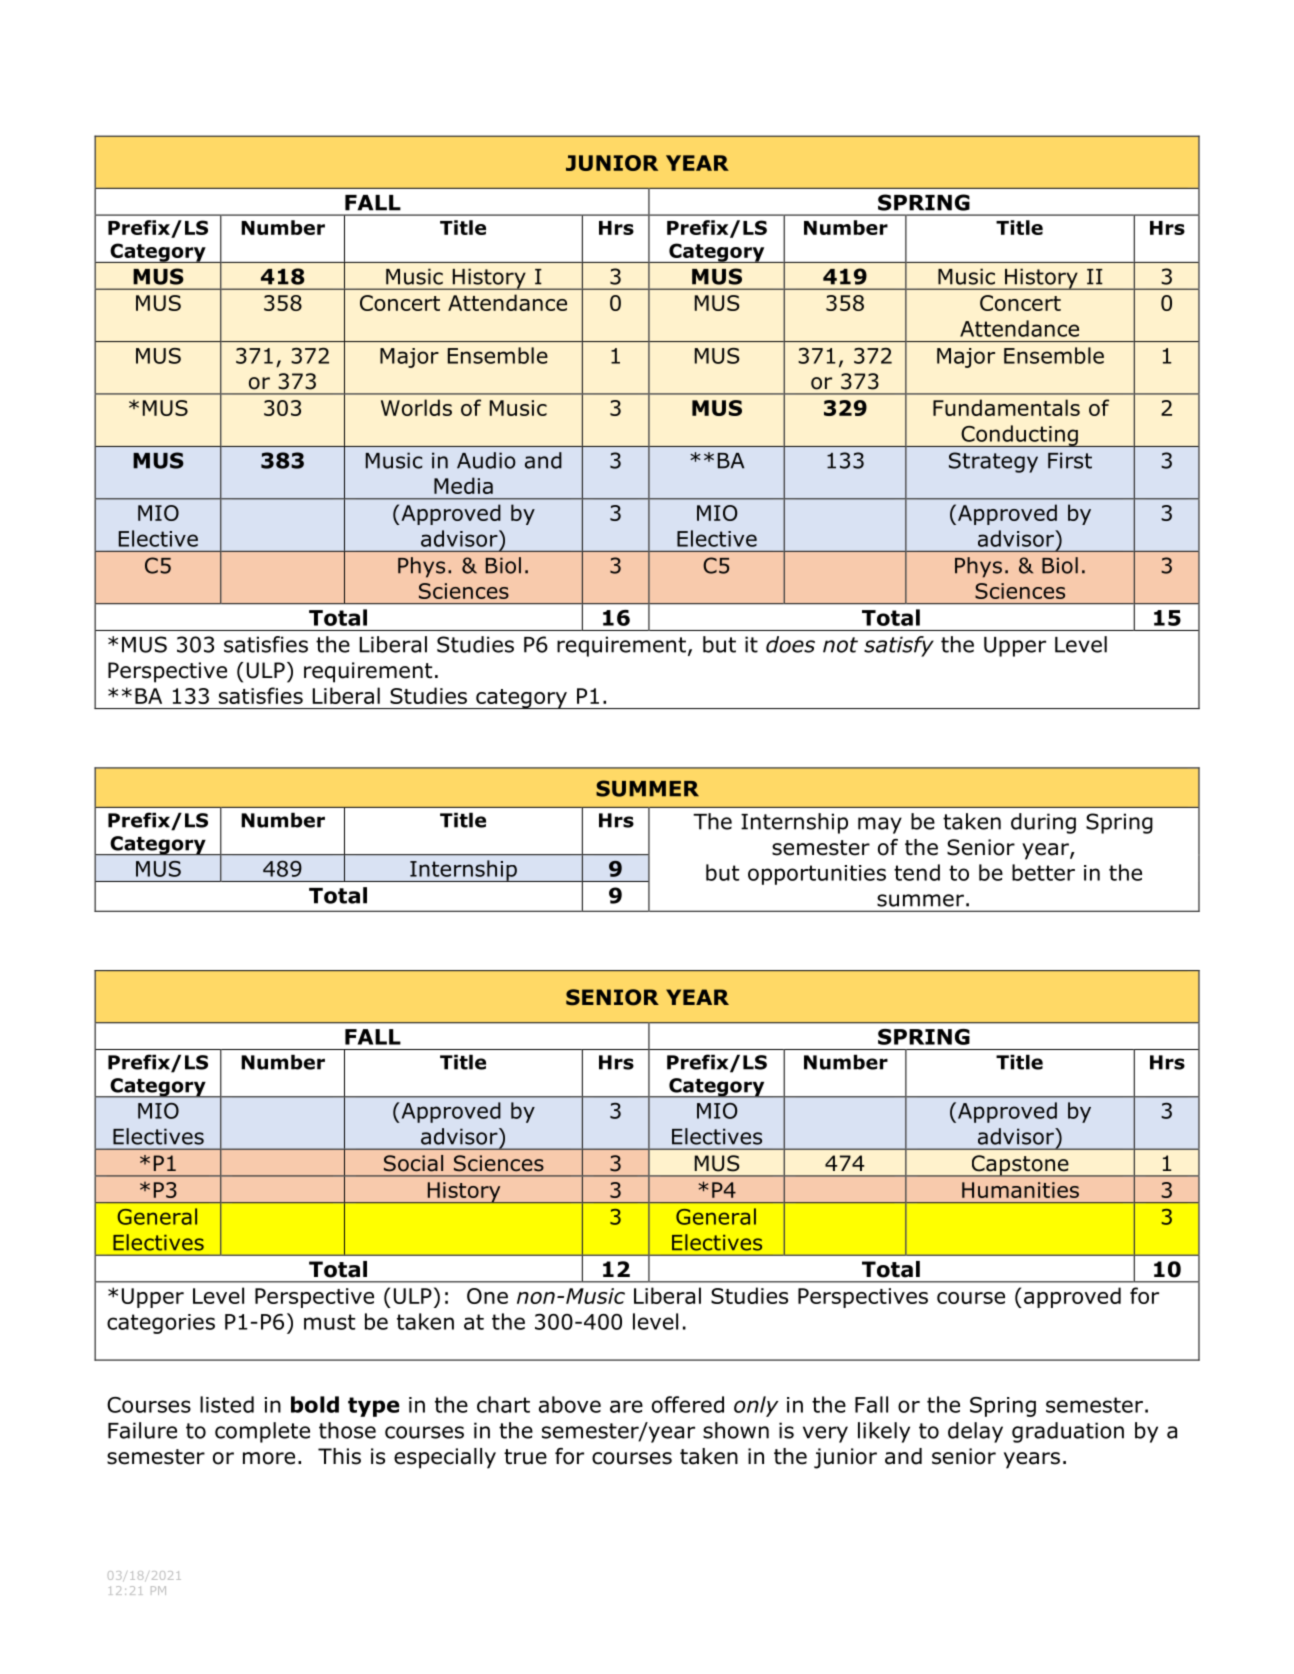 Image resolution: width=1294 pixels, height=1674 pixels. Describe the element at coordinates (1043, 872) in the image. I see `better` at that location.
